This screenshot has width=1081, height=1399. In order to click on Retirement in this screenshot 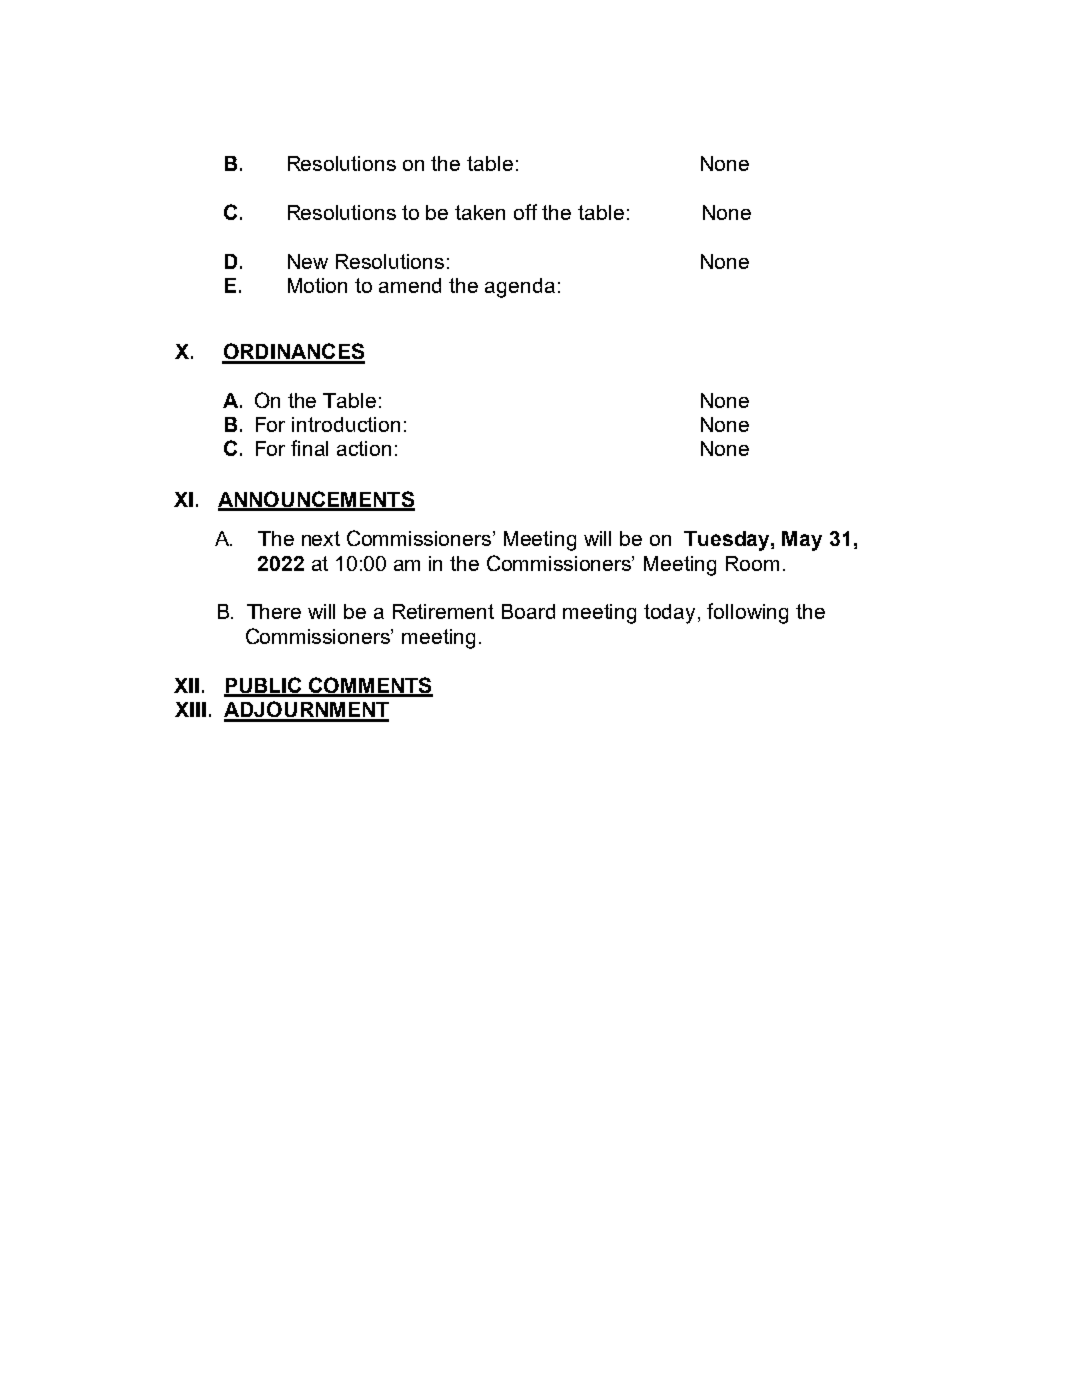, I will do `click(443, 611)`.
